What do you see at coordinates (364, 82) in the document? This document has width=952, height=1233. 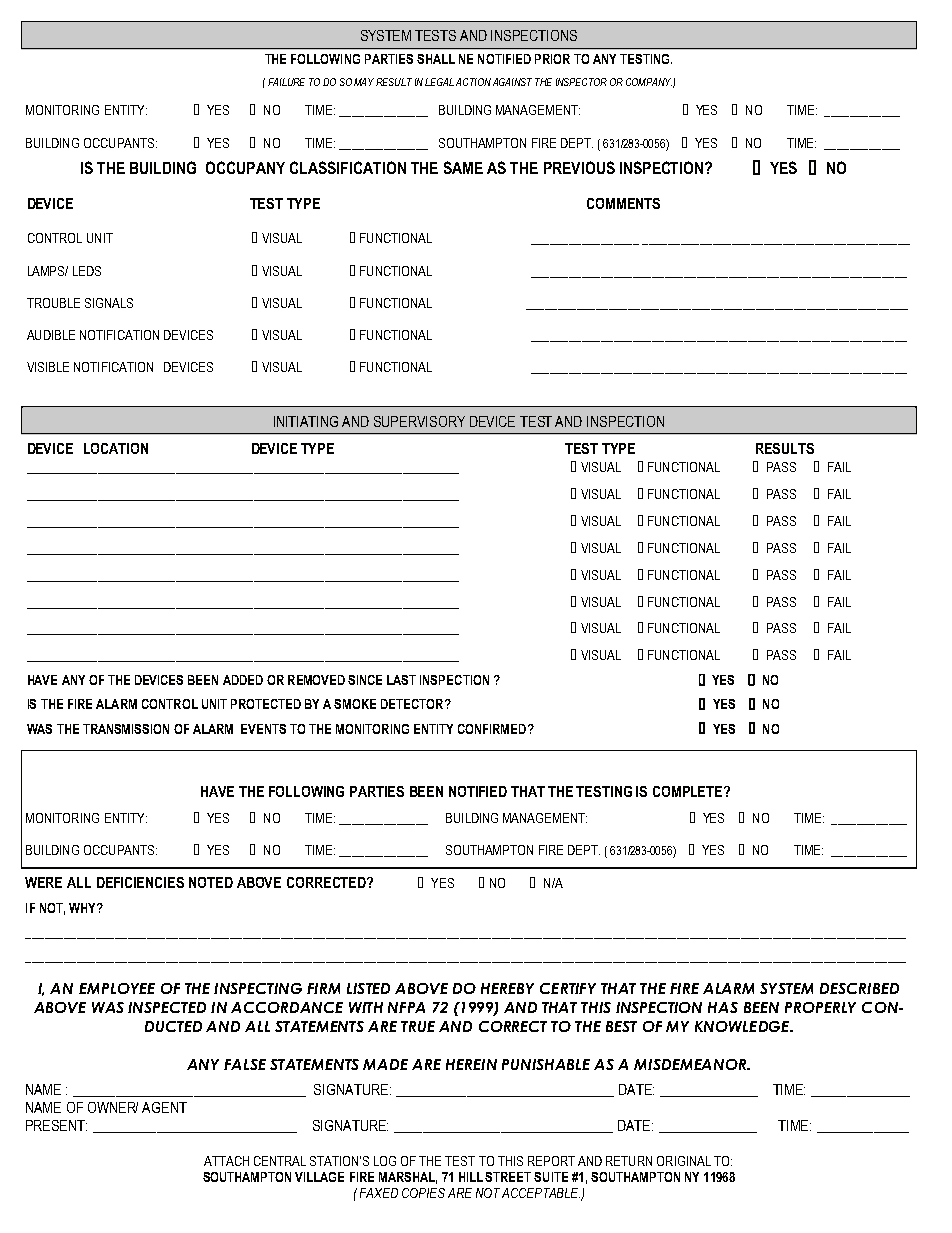 I see `MAY` at bounding box center [364, 82].
